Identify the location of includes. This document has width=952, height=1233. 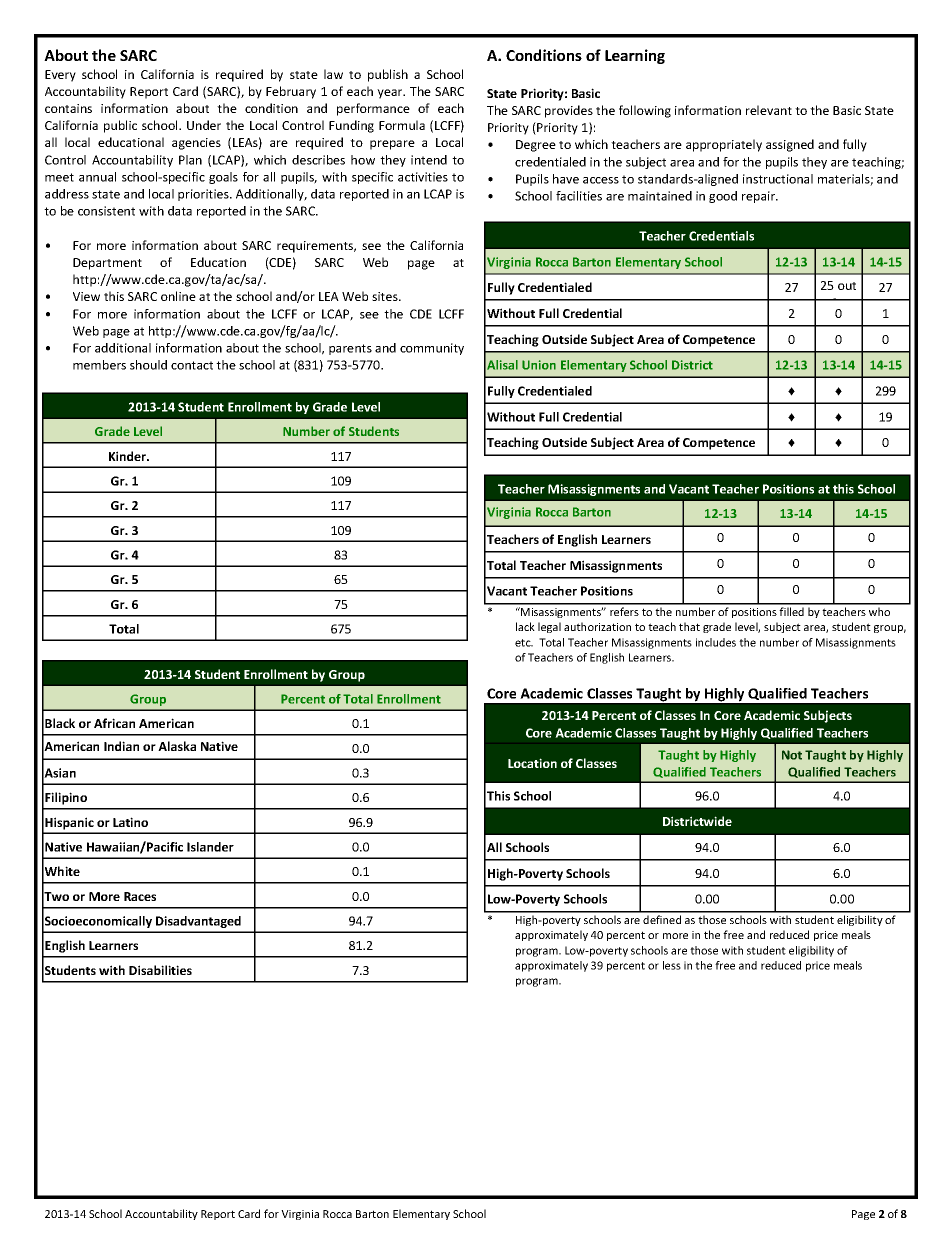
(716, 642).
